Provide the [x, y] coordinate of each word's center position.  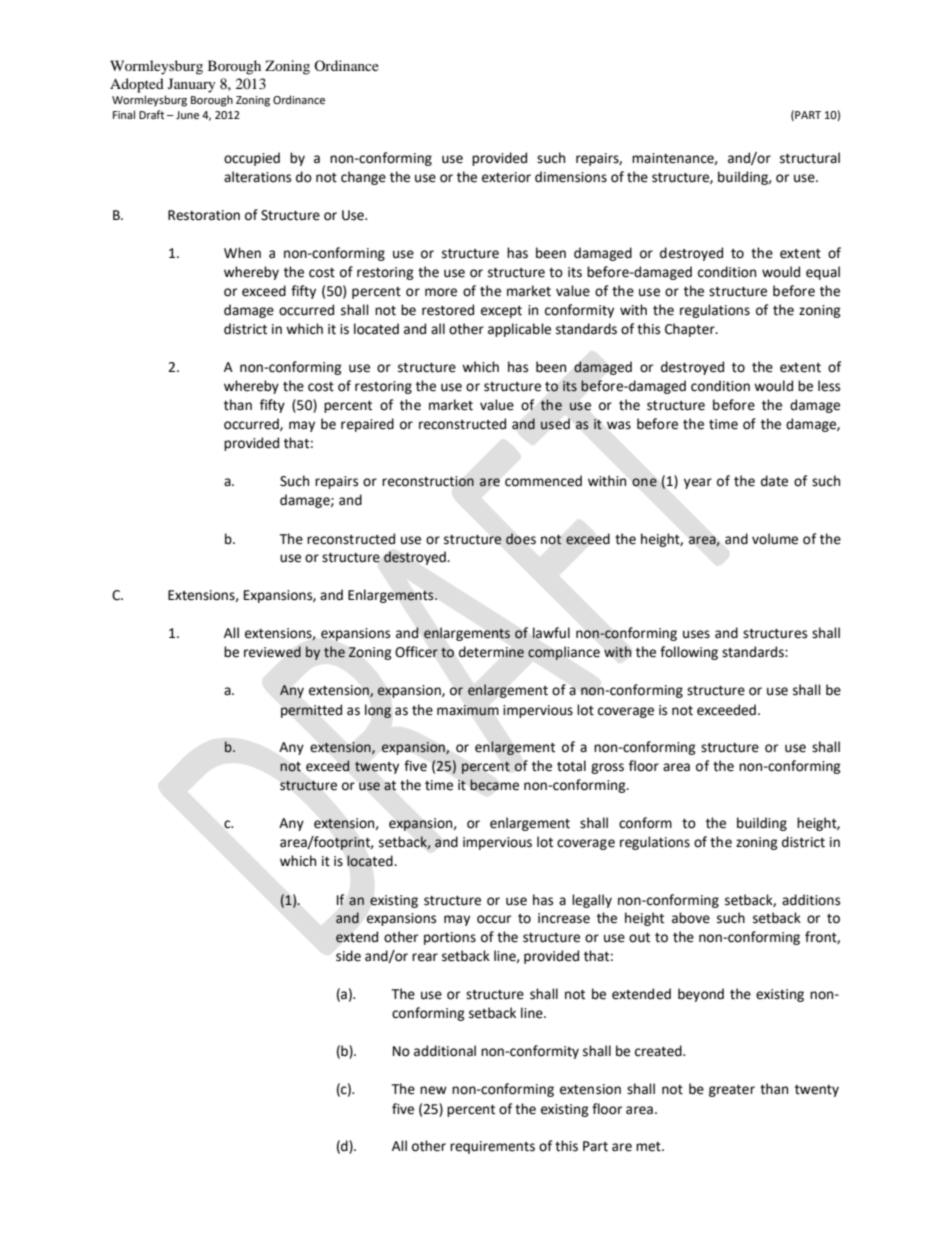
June [187, 115]
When [242, 253]
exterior [506, 177]
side [348, 956]
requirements [492, 1147]
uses [696, 634]
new [433, 1090]
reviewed [272, 652]
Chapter [691, 330]
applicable [519, 330]
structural [810, 158]
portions [450, 938]
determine [491, 652]
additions [811, 900]
